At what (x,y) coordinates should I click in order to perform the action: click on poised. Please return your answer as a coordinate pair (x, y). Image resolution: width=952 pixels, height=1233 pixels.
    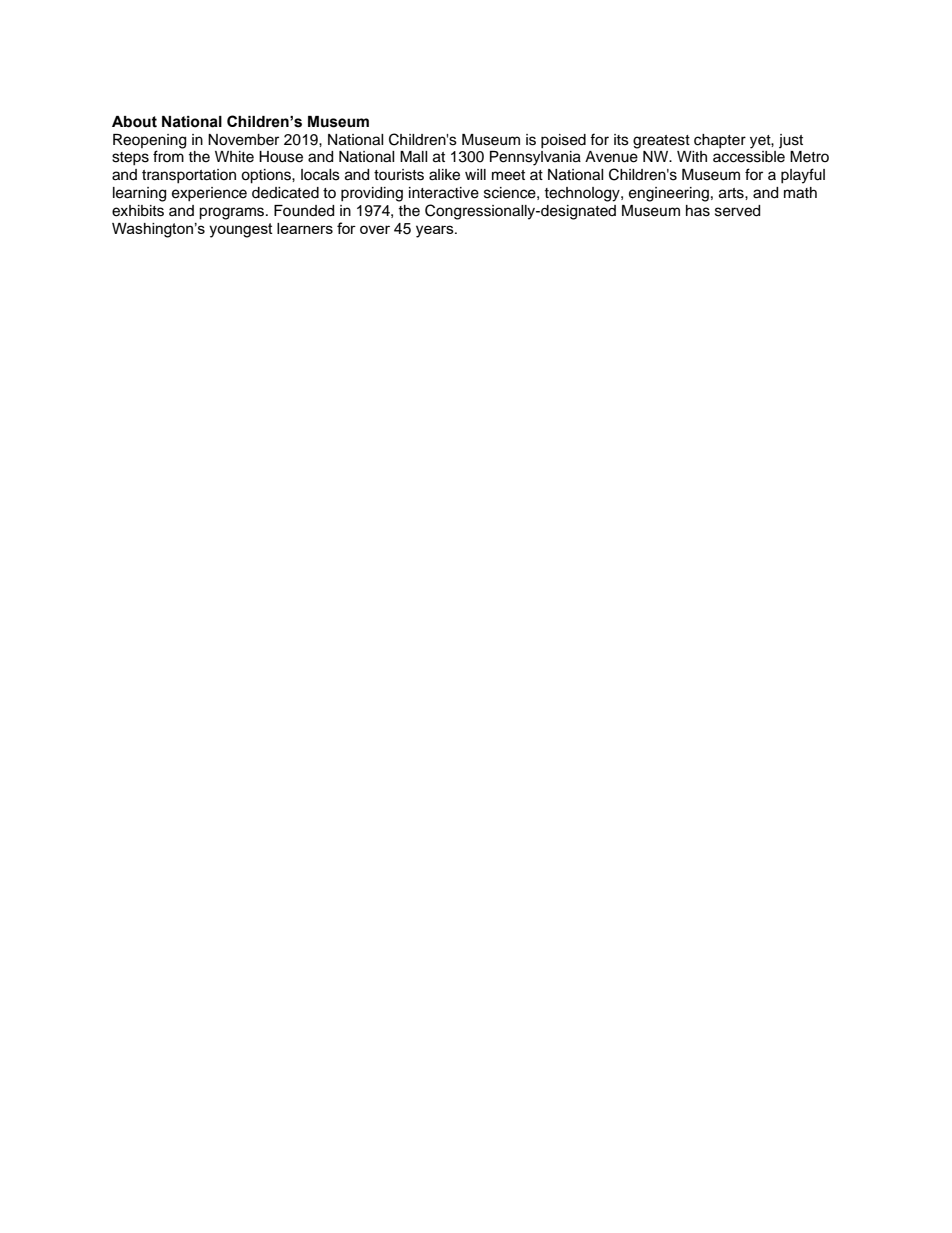
    Looking at the image, I should click on (563, 141).
